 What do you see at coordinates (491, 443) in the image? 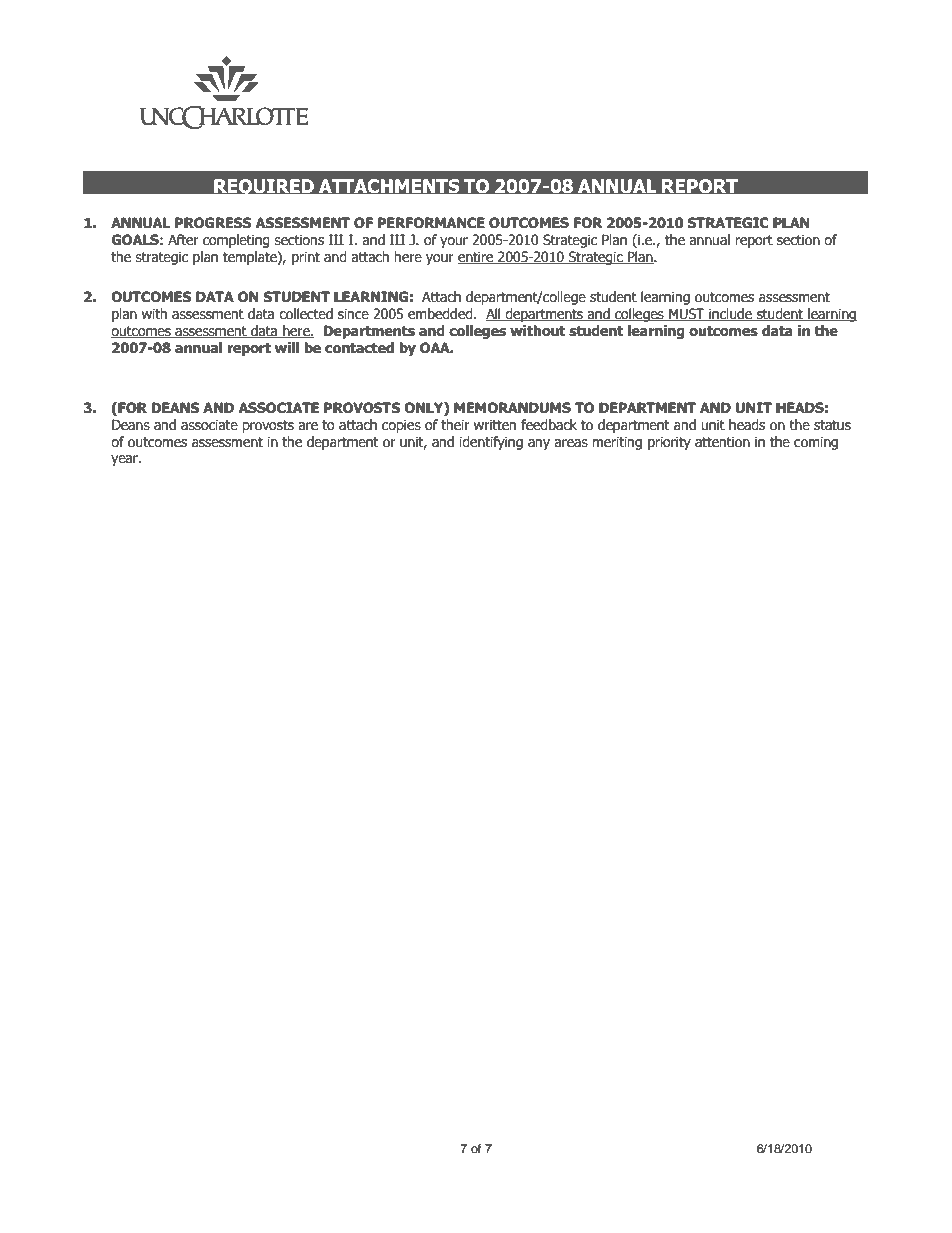
I see `identifying` at bounding box center [491, 443].
